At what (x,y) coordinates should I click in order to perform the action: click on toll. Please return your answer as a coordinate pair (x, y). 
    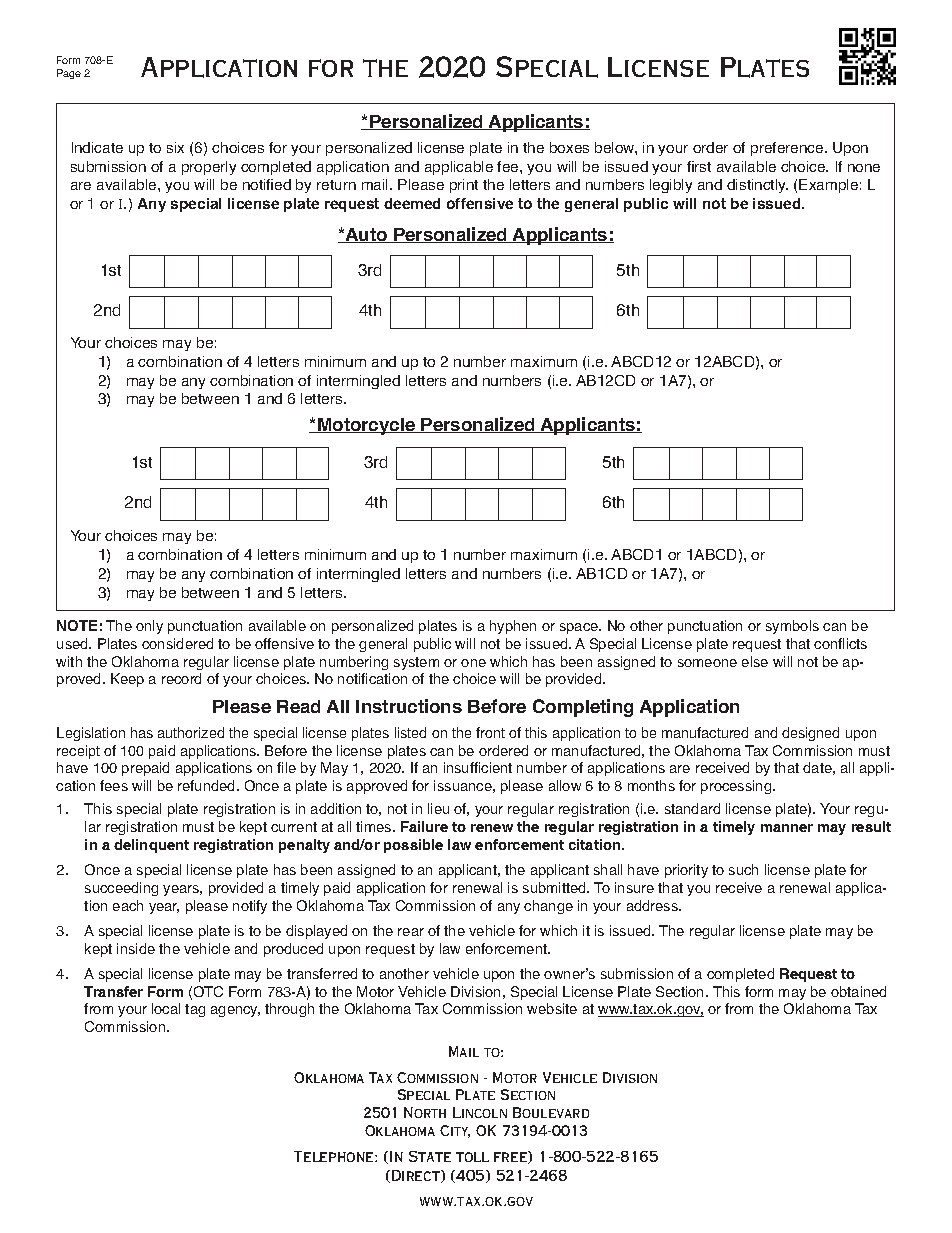
    Looking at the image, I should click on (472, 1157).
